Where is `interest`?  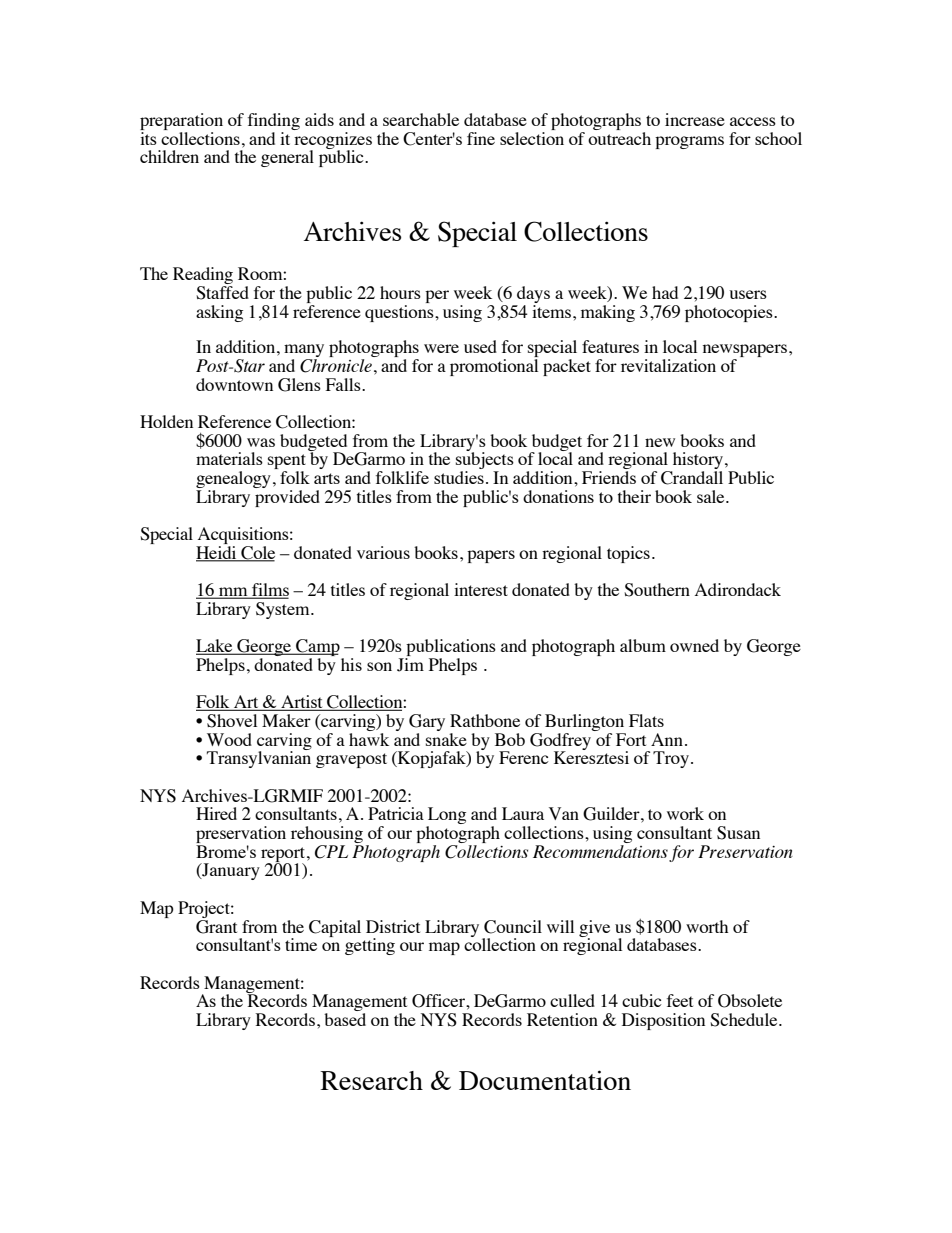 interest is located at coordinates (481, 589).
